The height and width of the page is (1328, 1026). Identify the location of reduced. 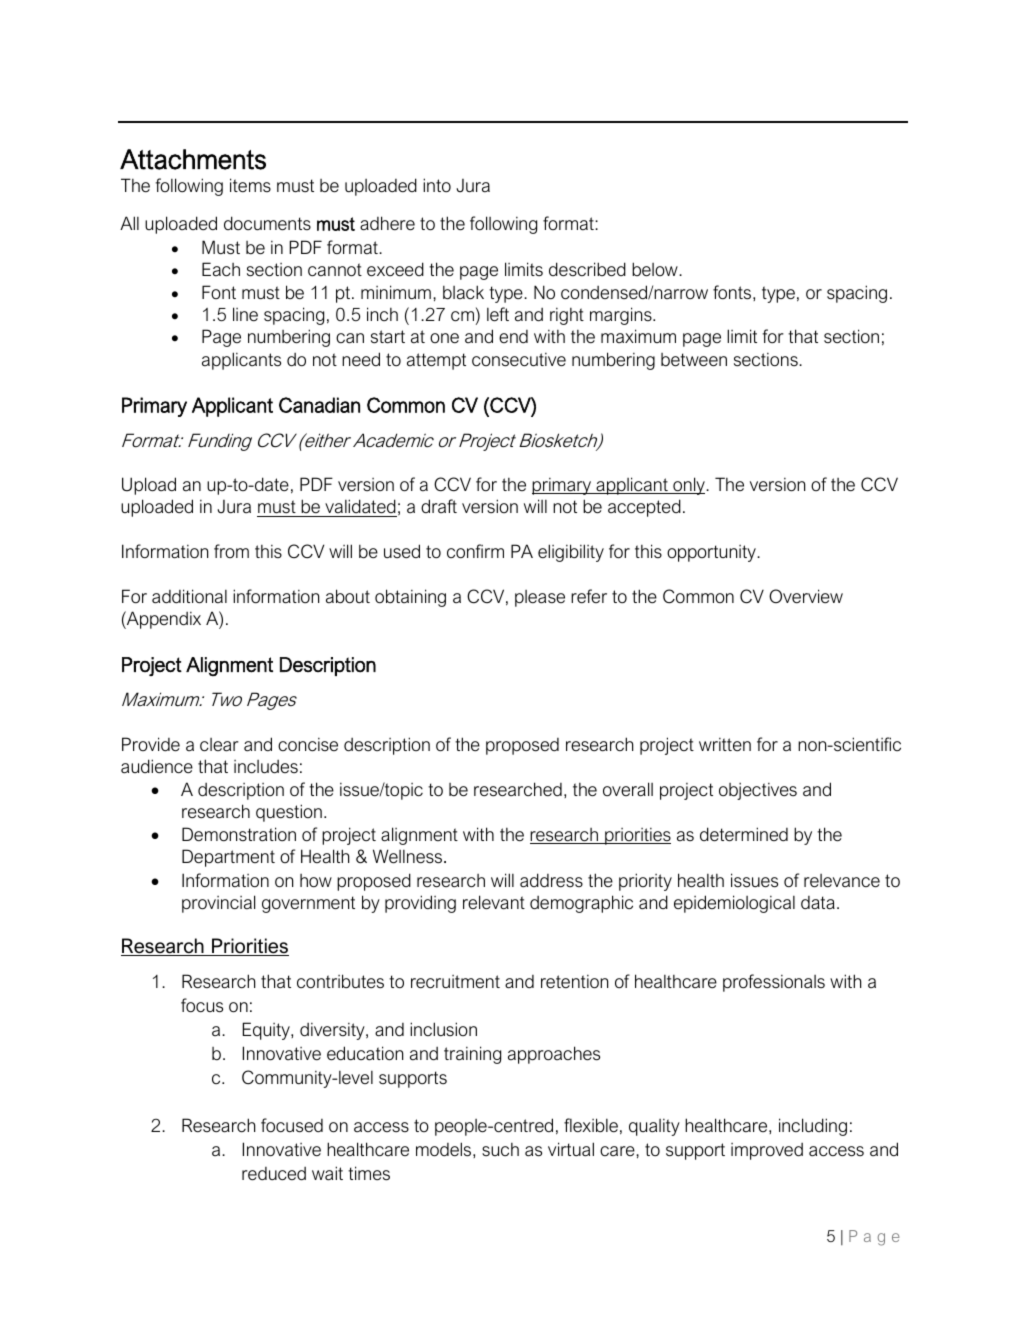
(274, 1174).
